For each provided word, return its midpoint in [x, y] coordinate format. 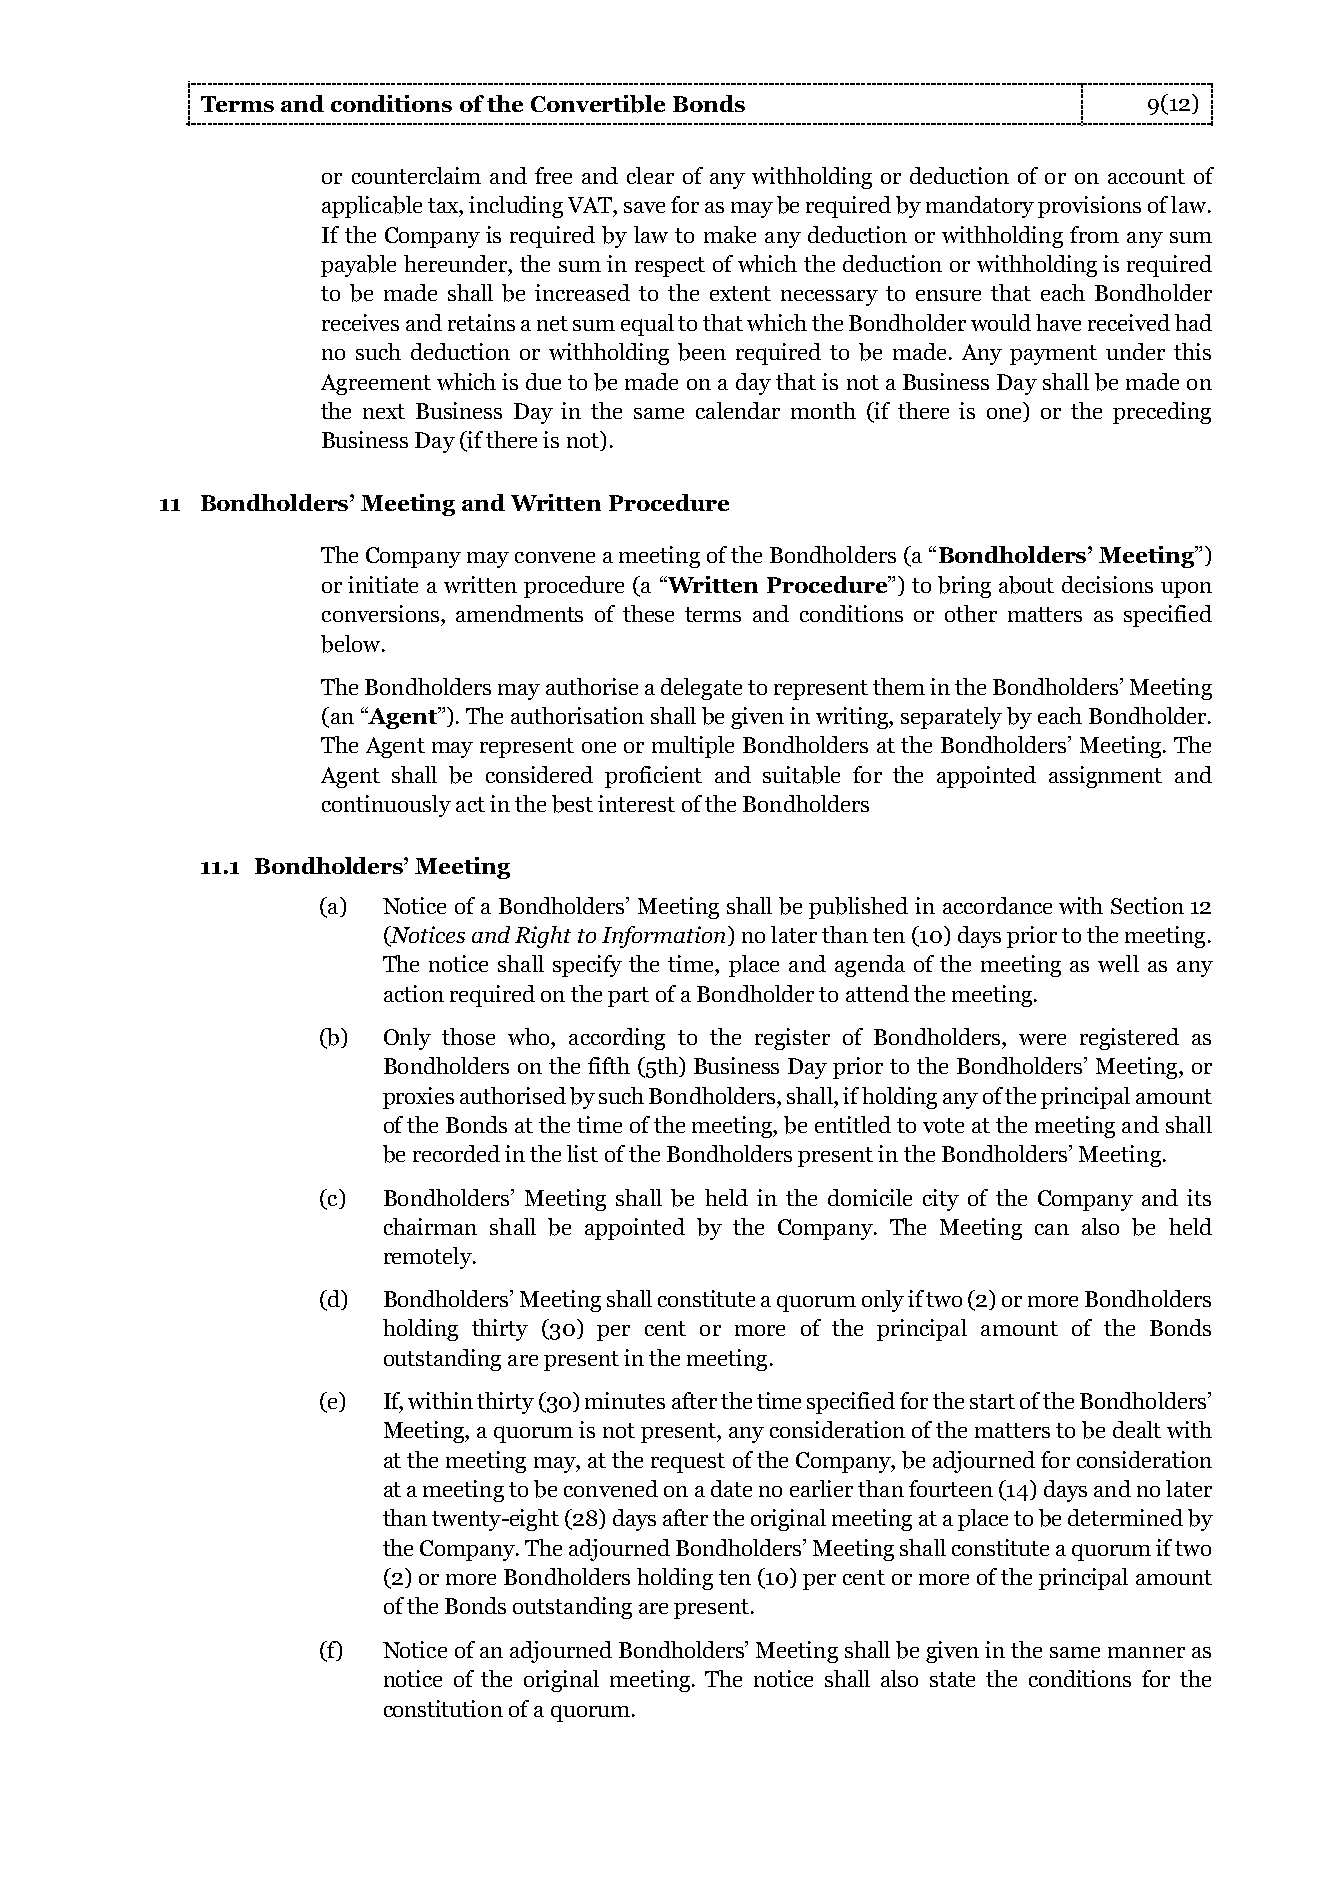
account [1146, 176]
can [1052, 1229]
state [952, 1679]
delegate [701, 689]
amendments [519, 613]
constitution [443, 1708]
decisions [1107, 584]
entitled [853, 1124]
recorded [456, 1153]
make [730, 234]
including [516, 207]
